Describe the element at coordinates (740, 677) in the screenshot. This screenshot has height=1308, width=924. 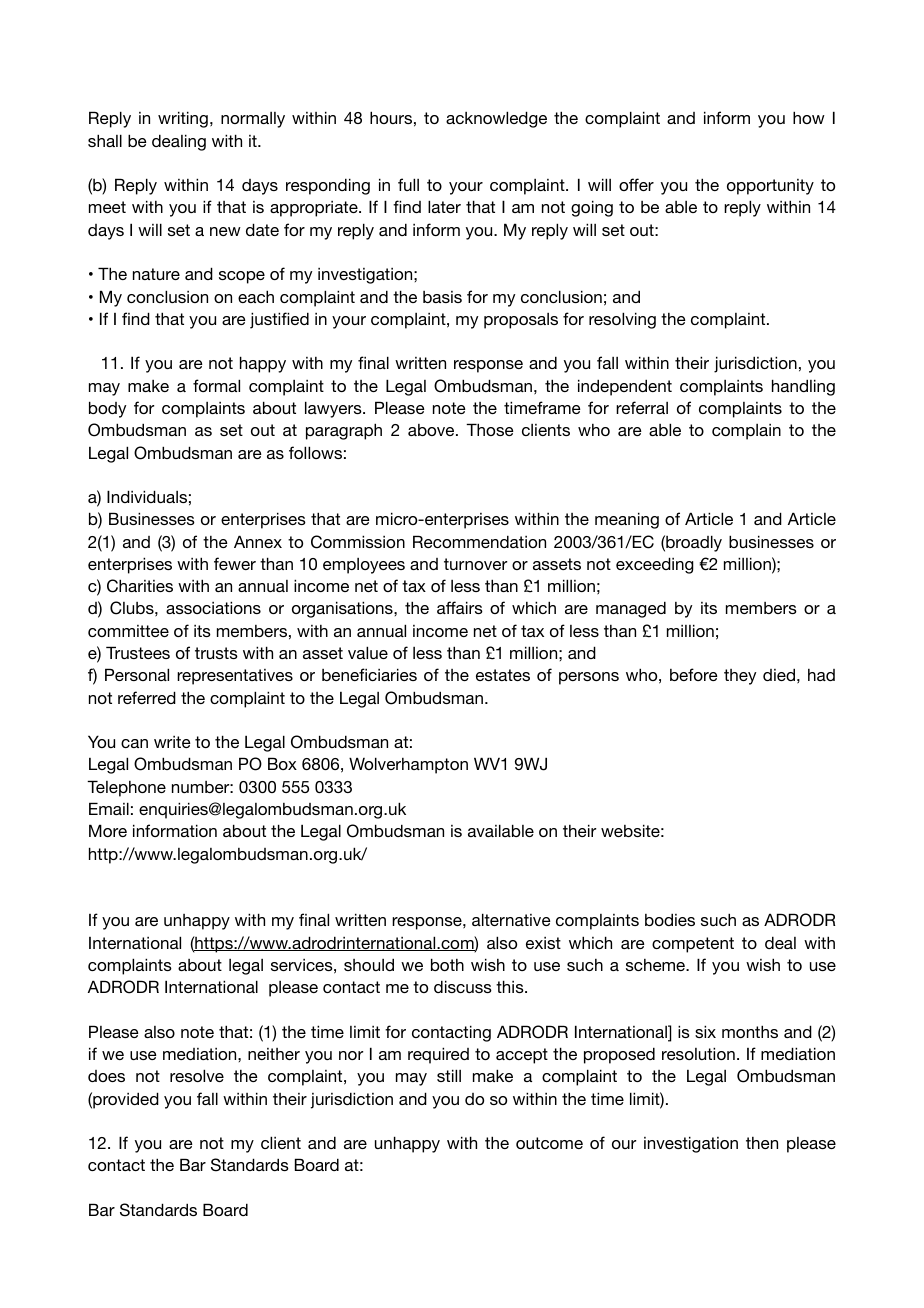
I see `they` at that location.
